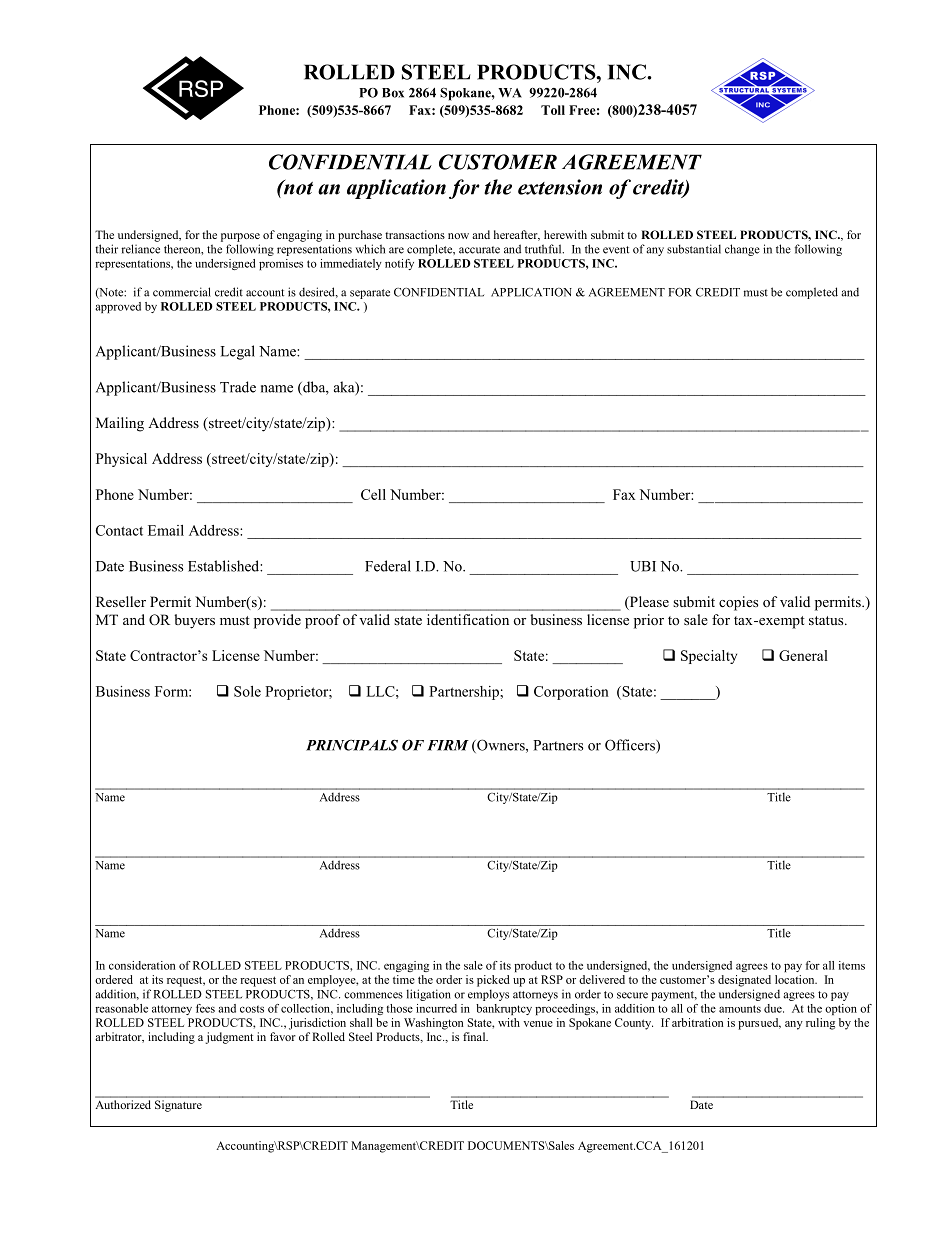 The width and height of the screenshot is (952, 1233). I want to click on fees, so click(205, 1008).
